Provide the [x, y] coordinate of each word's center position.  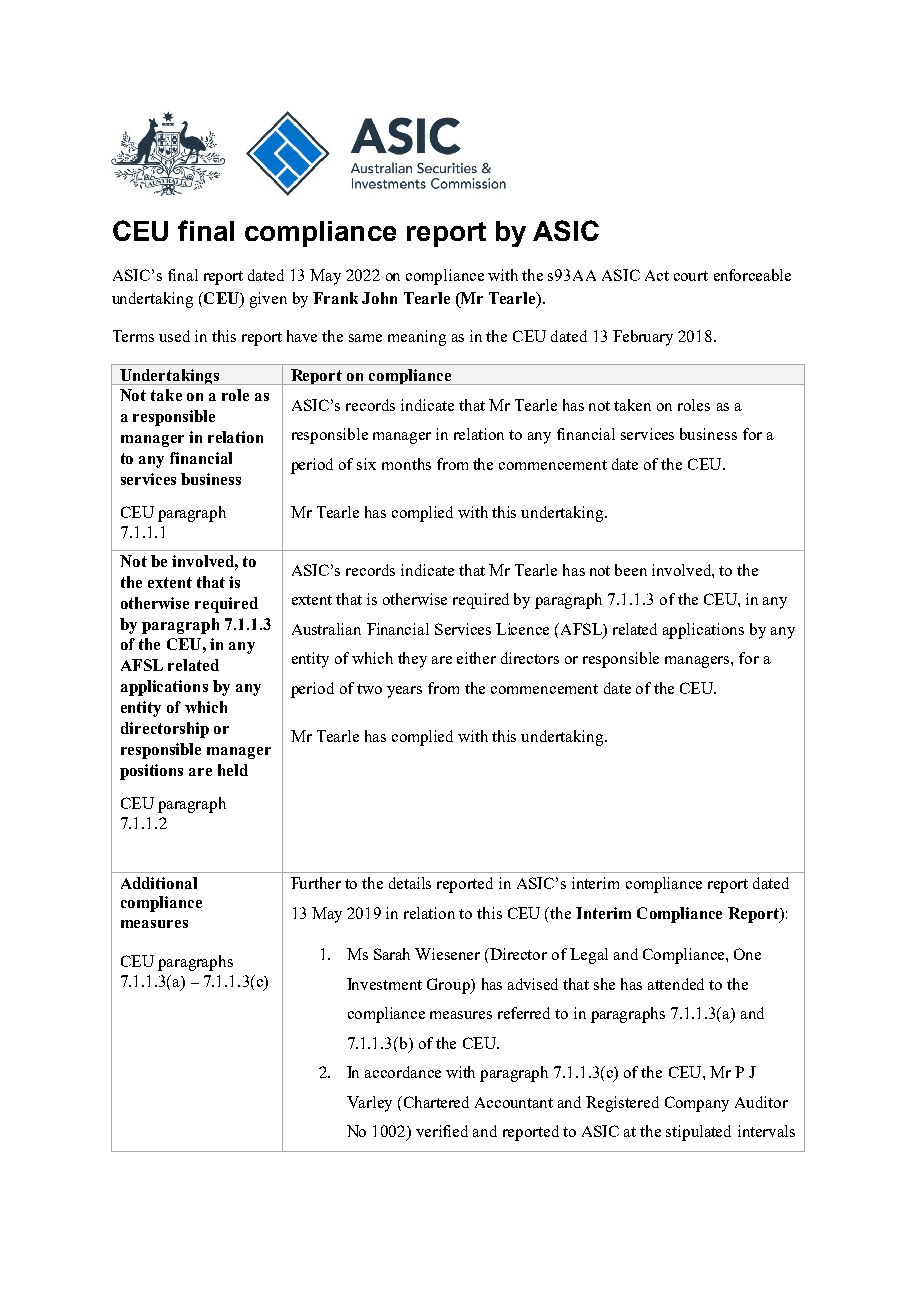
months [406, 464]
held [233, 770]
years [404, 692]
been [631, 570]
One [747, 954]
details [410, 883]
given [268, 300]
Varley [369, 1104]
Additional [159, 883]
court [691, 276]
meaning [417, 338]
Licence [522, 629]
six [366, 464]
